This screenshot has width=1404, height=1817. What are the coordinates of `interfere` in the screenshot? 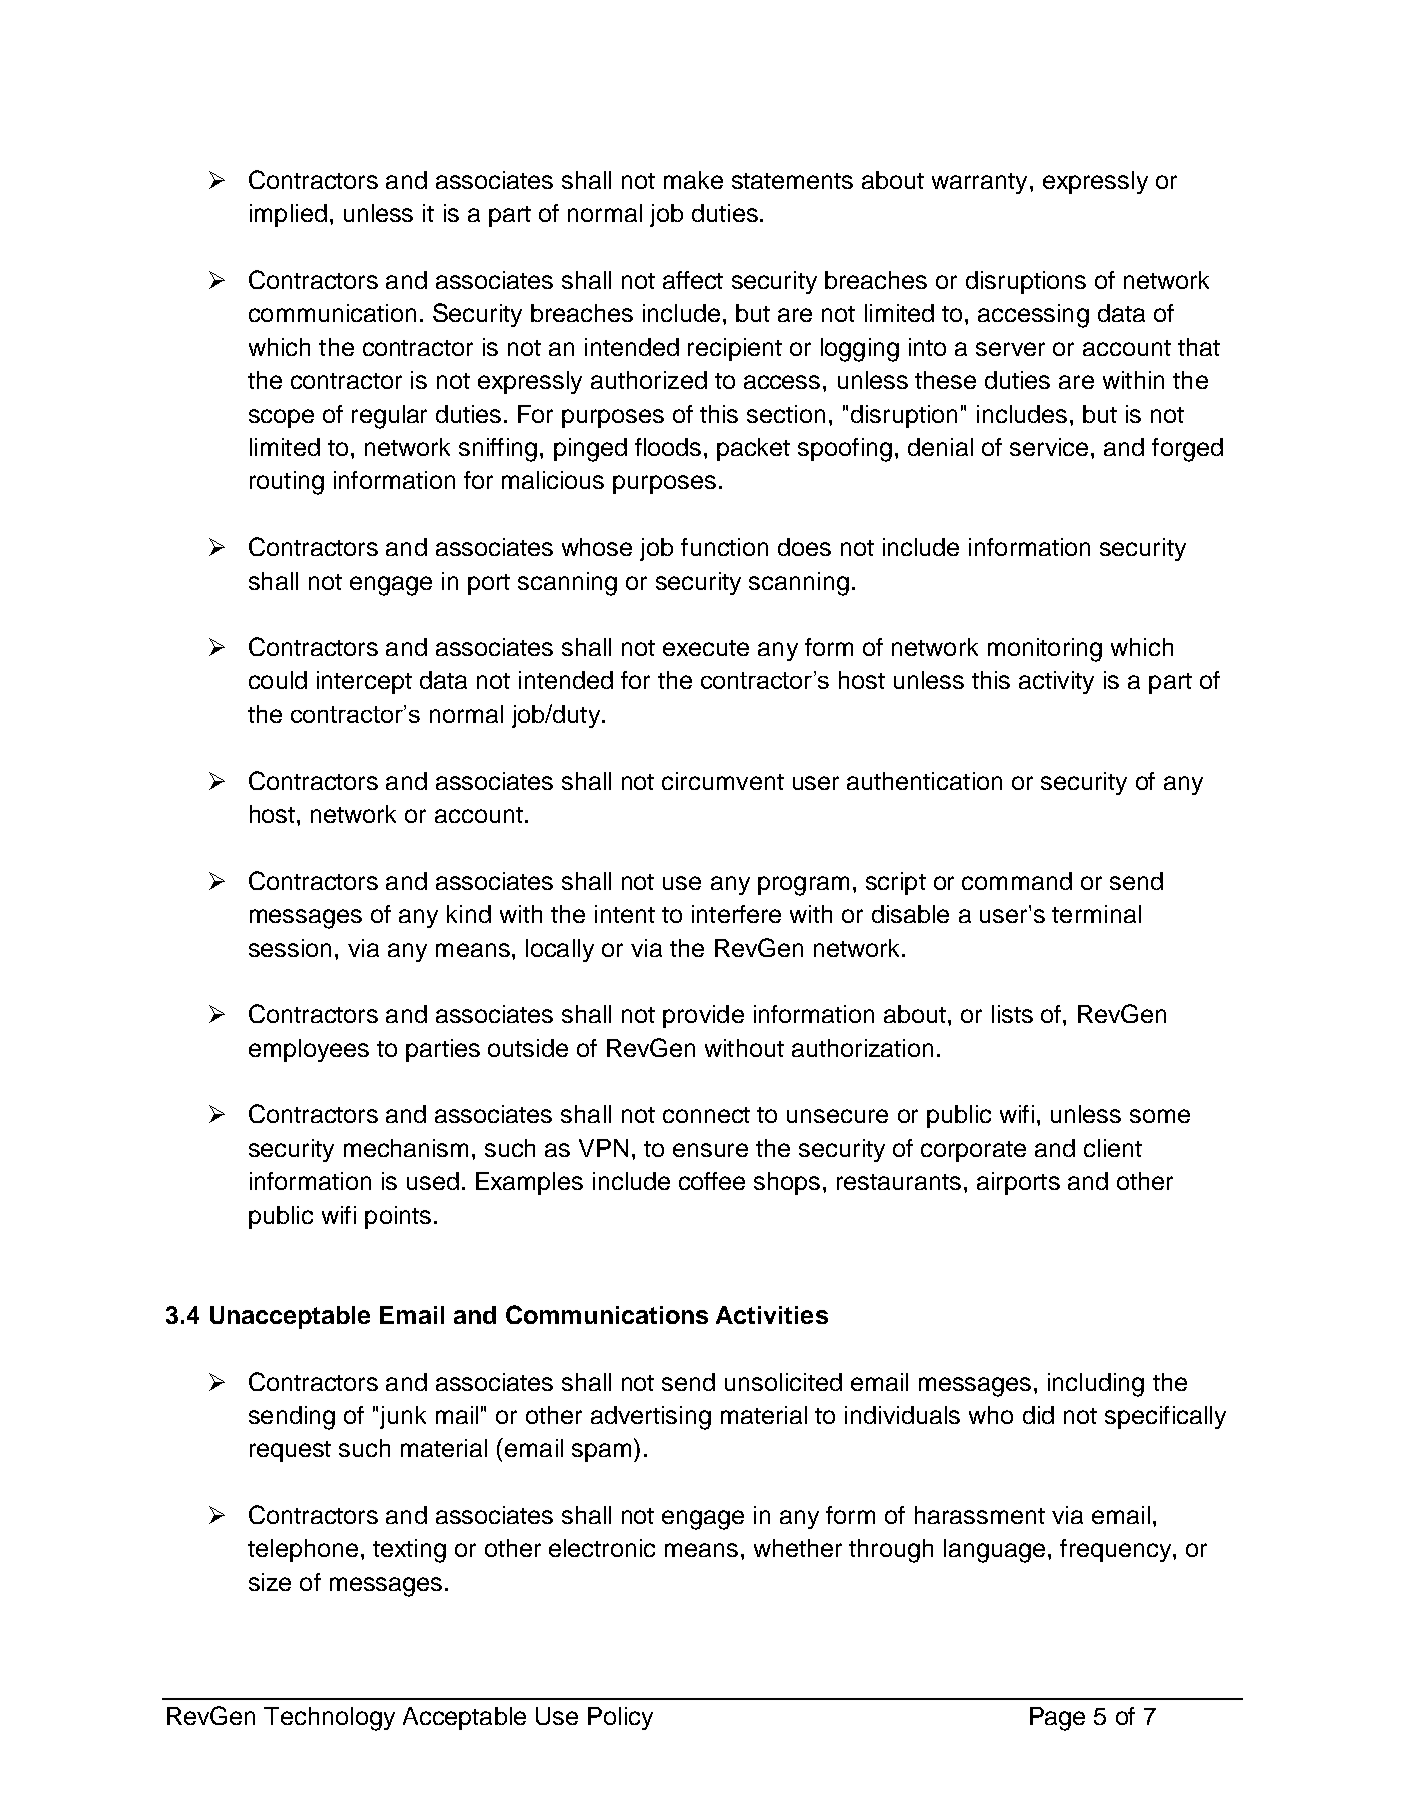 It's located at (736, 914).
